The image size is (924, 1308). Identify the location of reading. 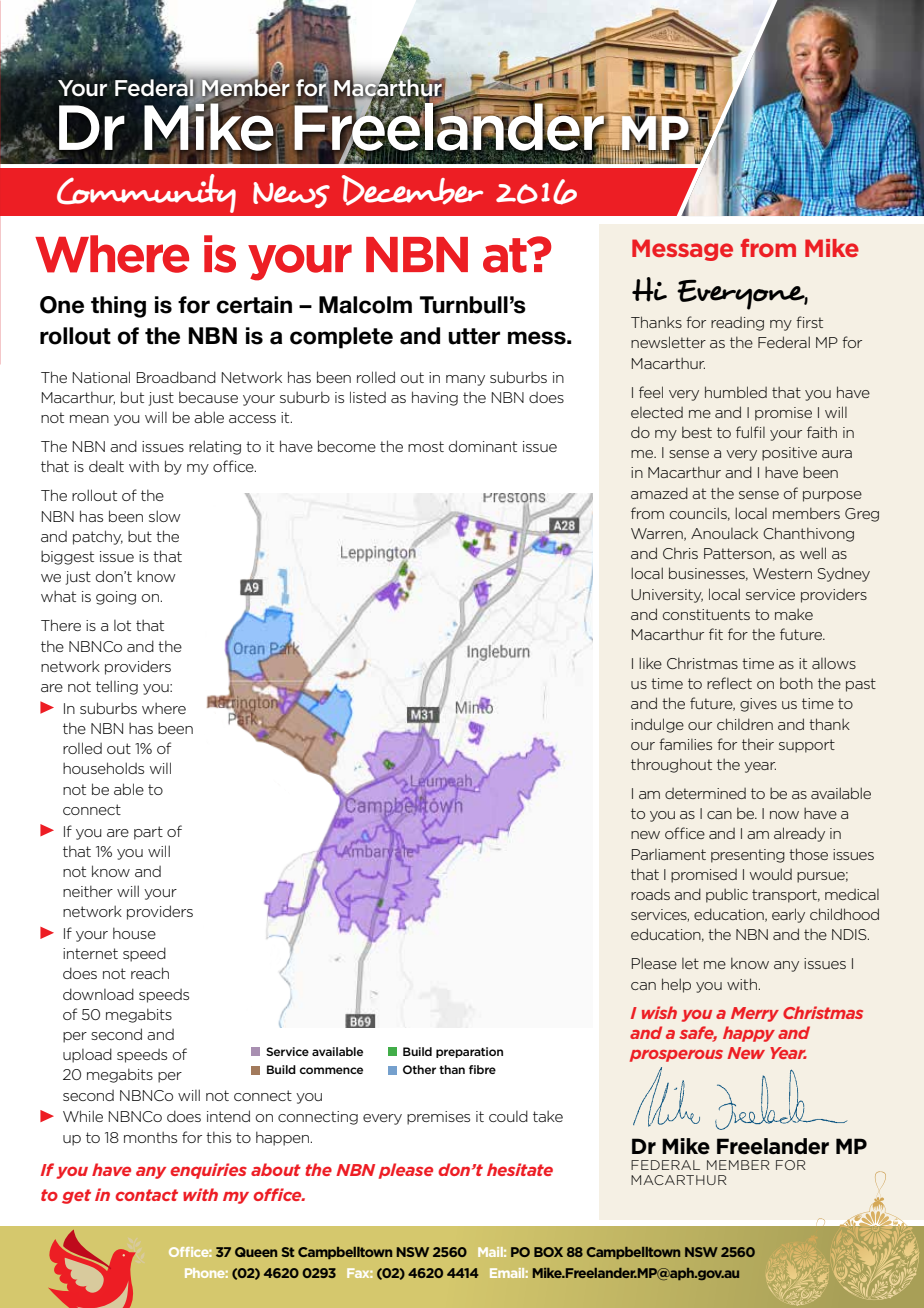
(737, 324).
